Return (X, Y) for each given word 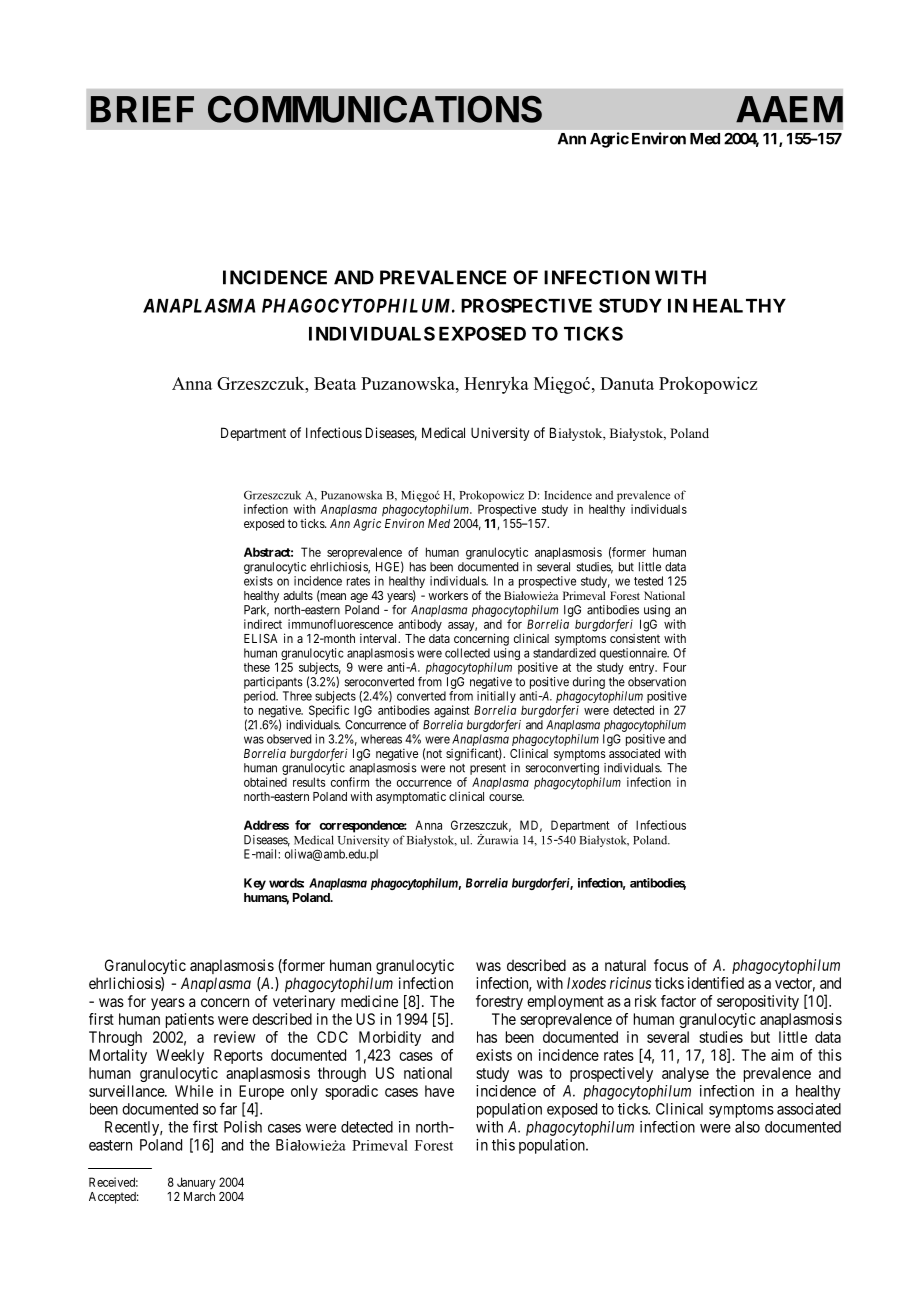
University (500, 434)
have (439, 1091)
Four (674, 667)
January (196, 1183)
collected (467, 653)
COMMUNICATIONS (375, 109)
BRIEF (142, 109)
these (257, 667)
